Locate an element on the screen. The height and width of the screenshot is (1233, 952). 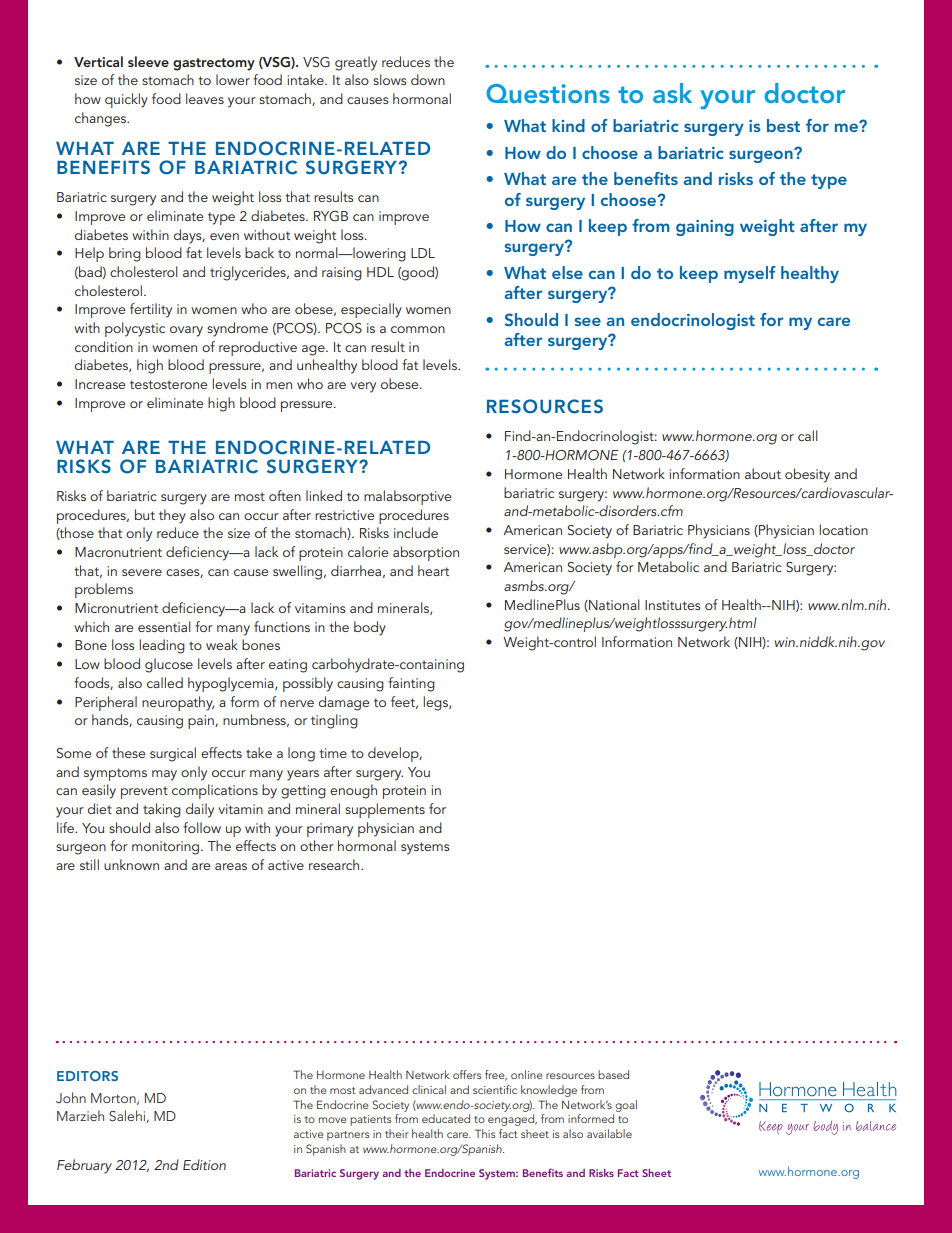
down is located at coordinates (428, 79).
